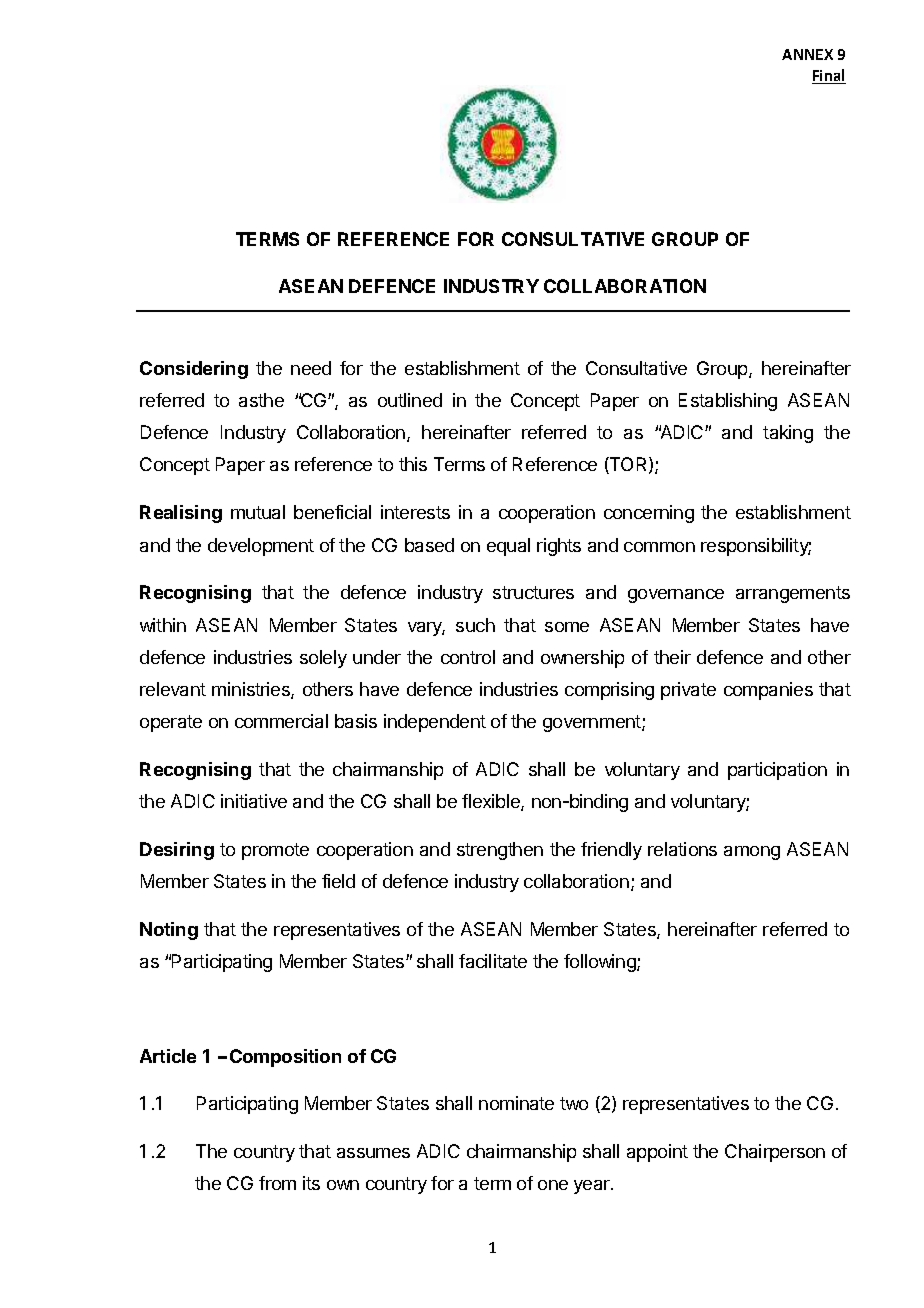 The width and height of the screenshot is (924, 1308). Describe the element at coordinates (829, 76) in the screenshot. I see `Final` at that location.
